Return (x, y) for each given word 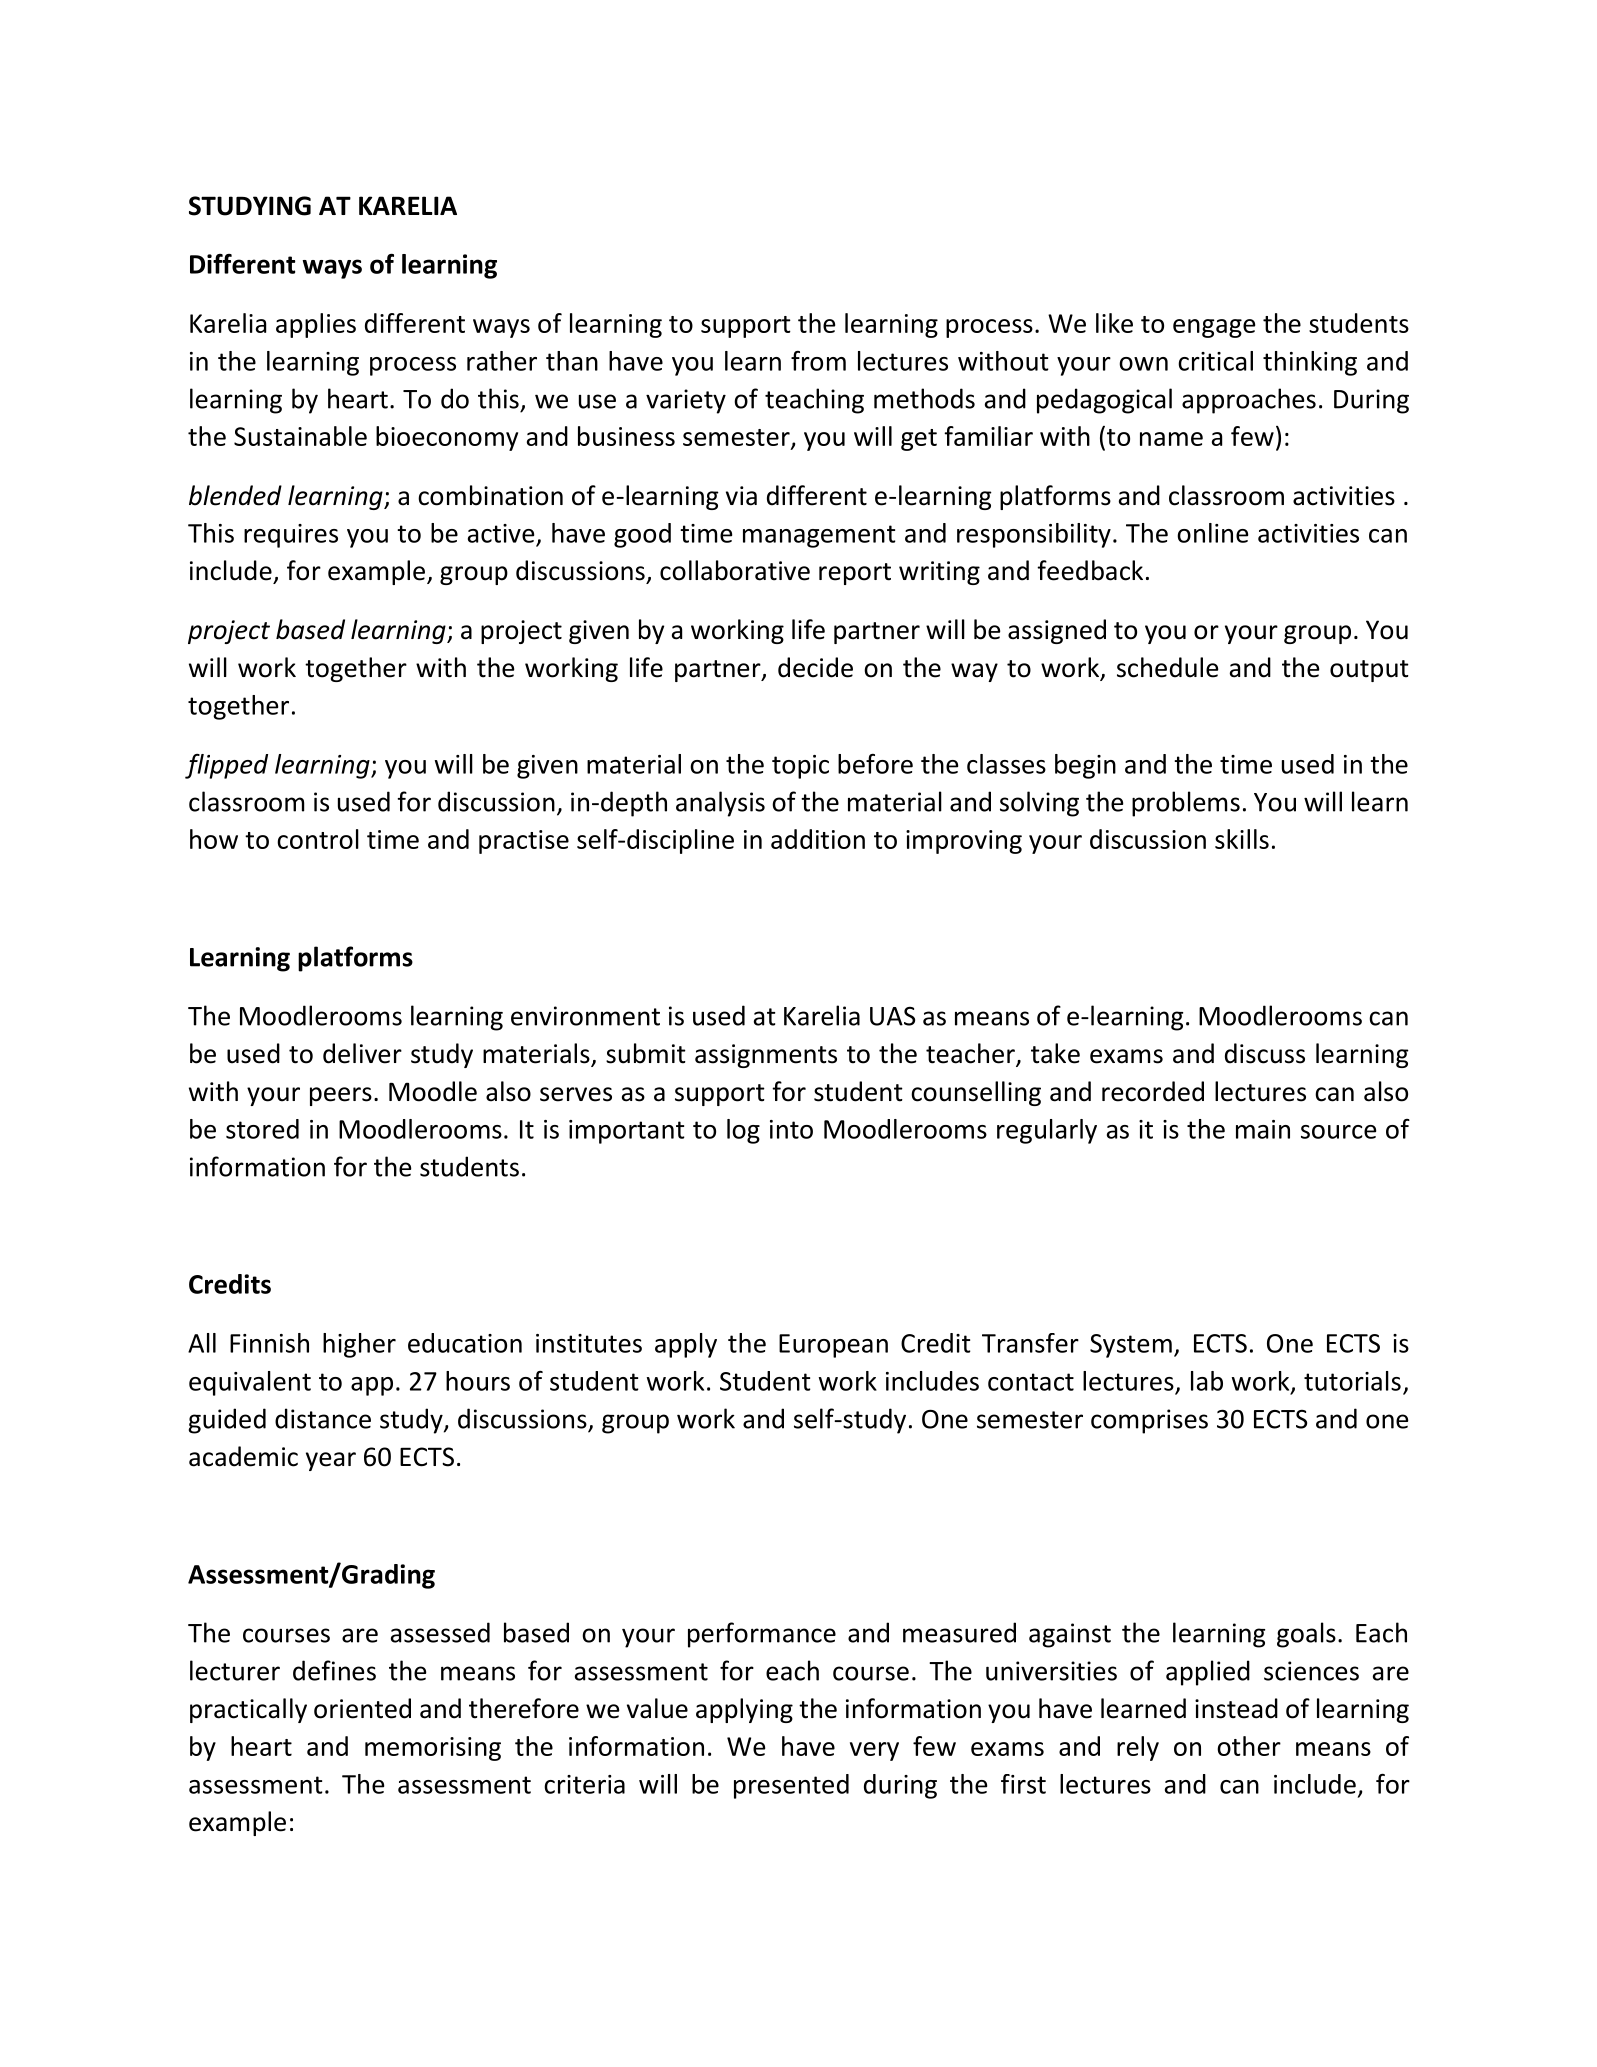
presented (791, 1786)
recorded (1153, 1091)
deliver (362, 1053)
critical (1215, 361)
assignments (766, 1056)
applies (316, 325)
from (818, 361)
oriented (362, 1708)
